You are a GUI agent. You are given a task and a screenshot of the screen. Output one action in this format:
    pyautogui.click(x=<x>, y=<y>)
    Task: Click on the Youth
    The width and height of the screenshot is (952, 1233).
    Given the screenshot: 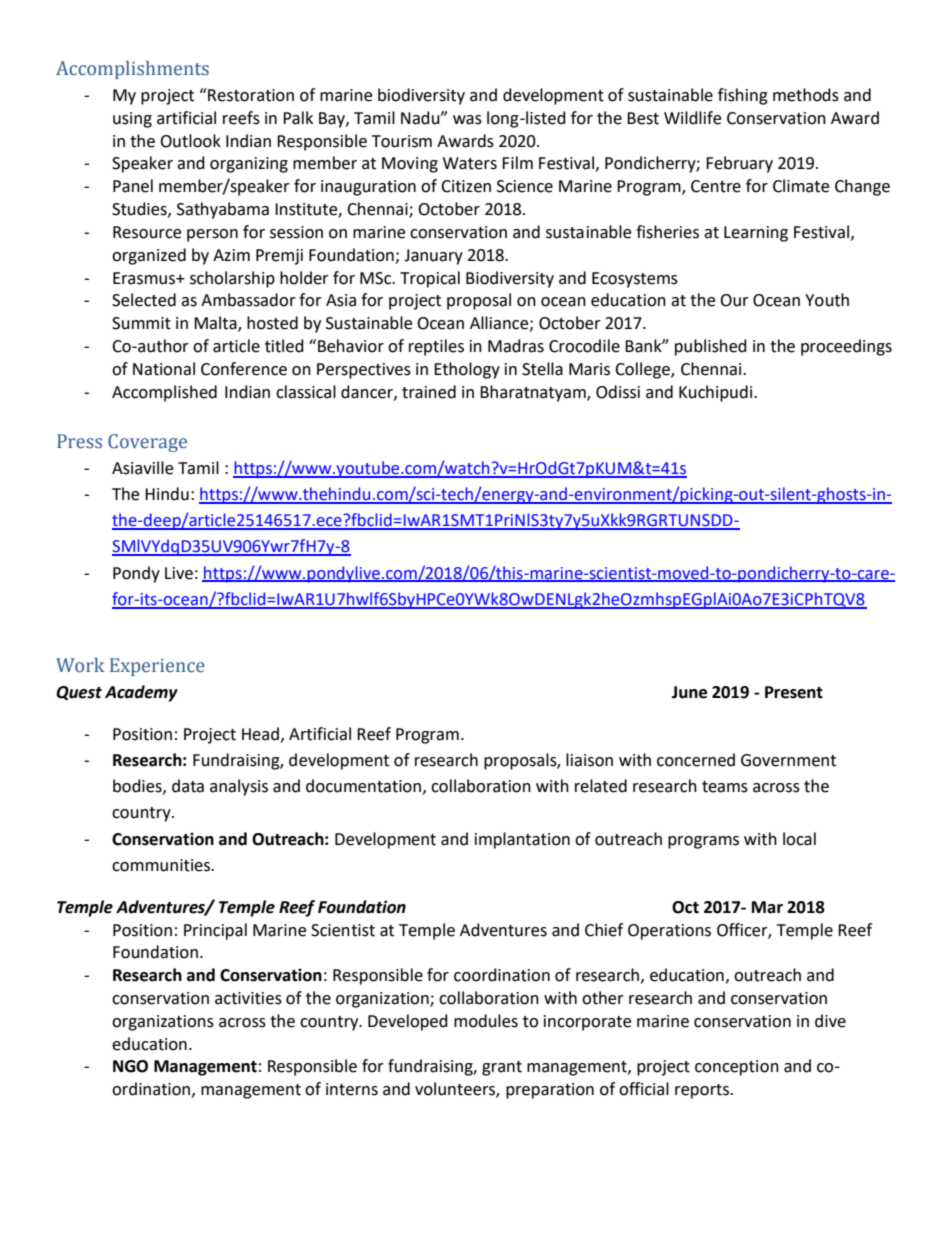 What is the action you would take?
    pyautogui.click(x=827, y=300)
